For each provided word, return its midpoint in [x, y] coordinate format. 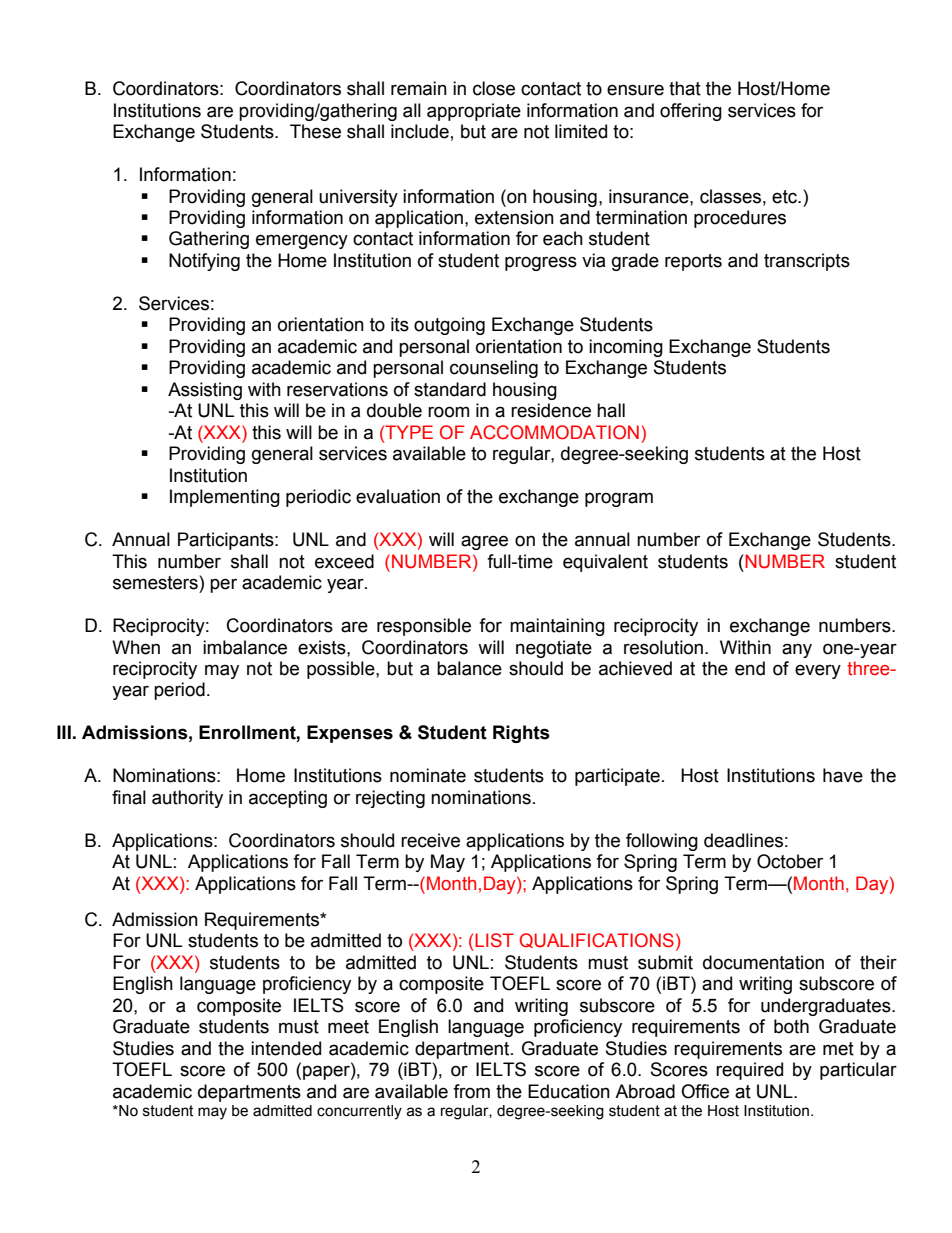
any [797, 650]
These [315, 131]
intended [286, 1048]
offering [691, 112]
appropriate [474, 112]
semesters [156, 582]
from [471, 1091]
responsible [424, 627]
